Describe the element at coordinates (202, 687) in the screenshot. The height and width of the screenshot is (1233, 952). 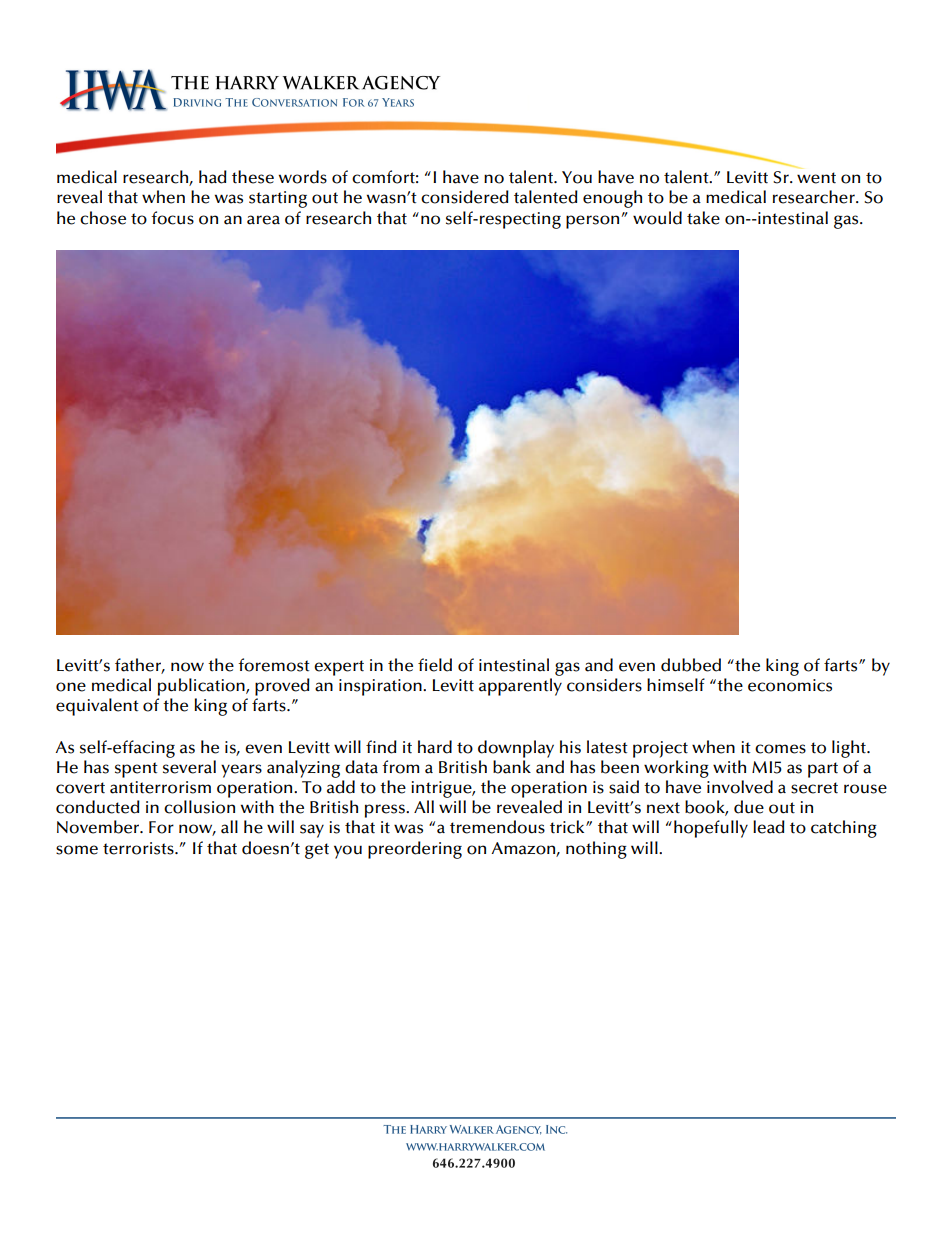
I see `publication` at that location.
